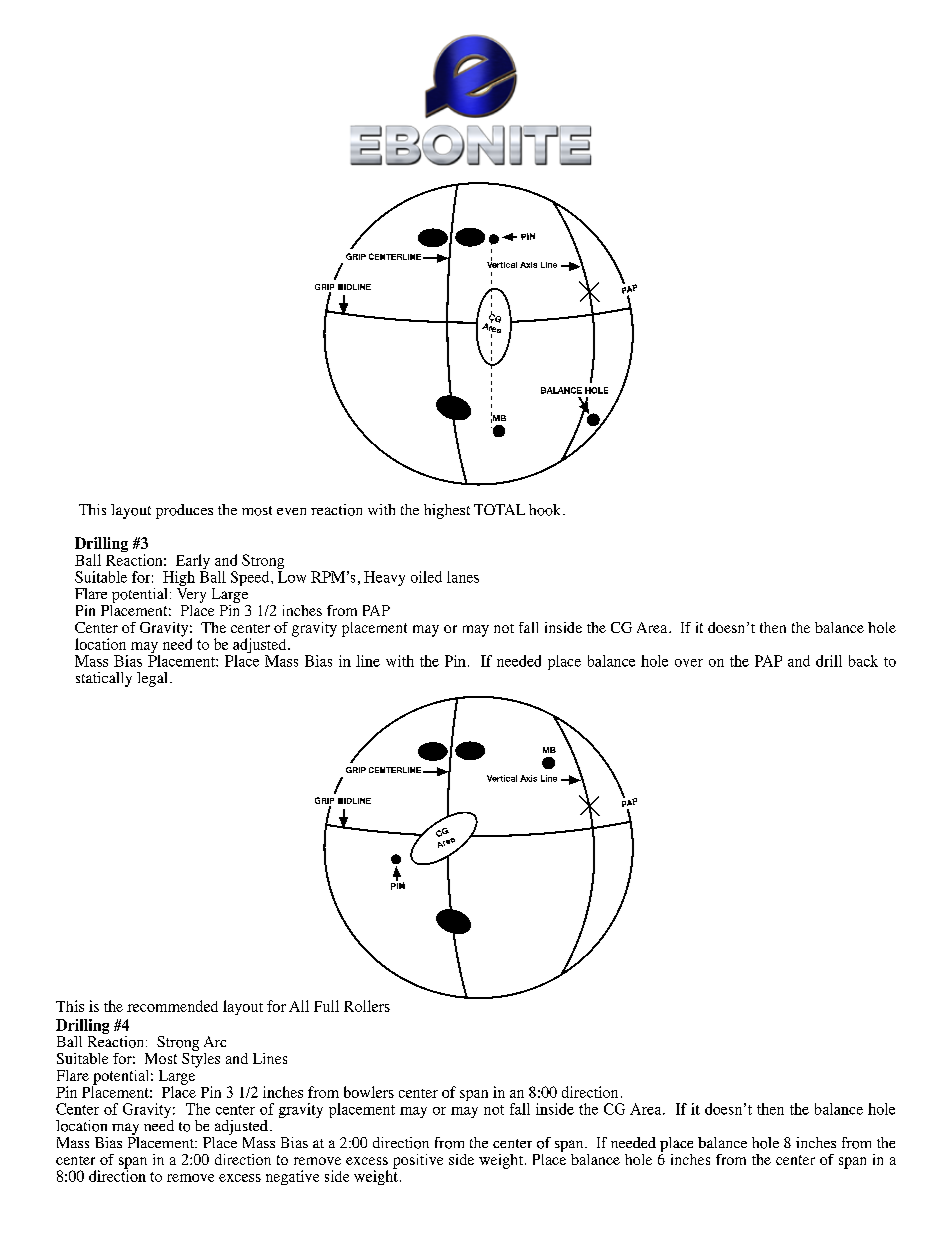  Describe the element at coordinates (292, 1177) in the image. I see `negative` at that location.
